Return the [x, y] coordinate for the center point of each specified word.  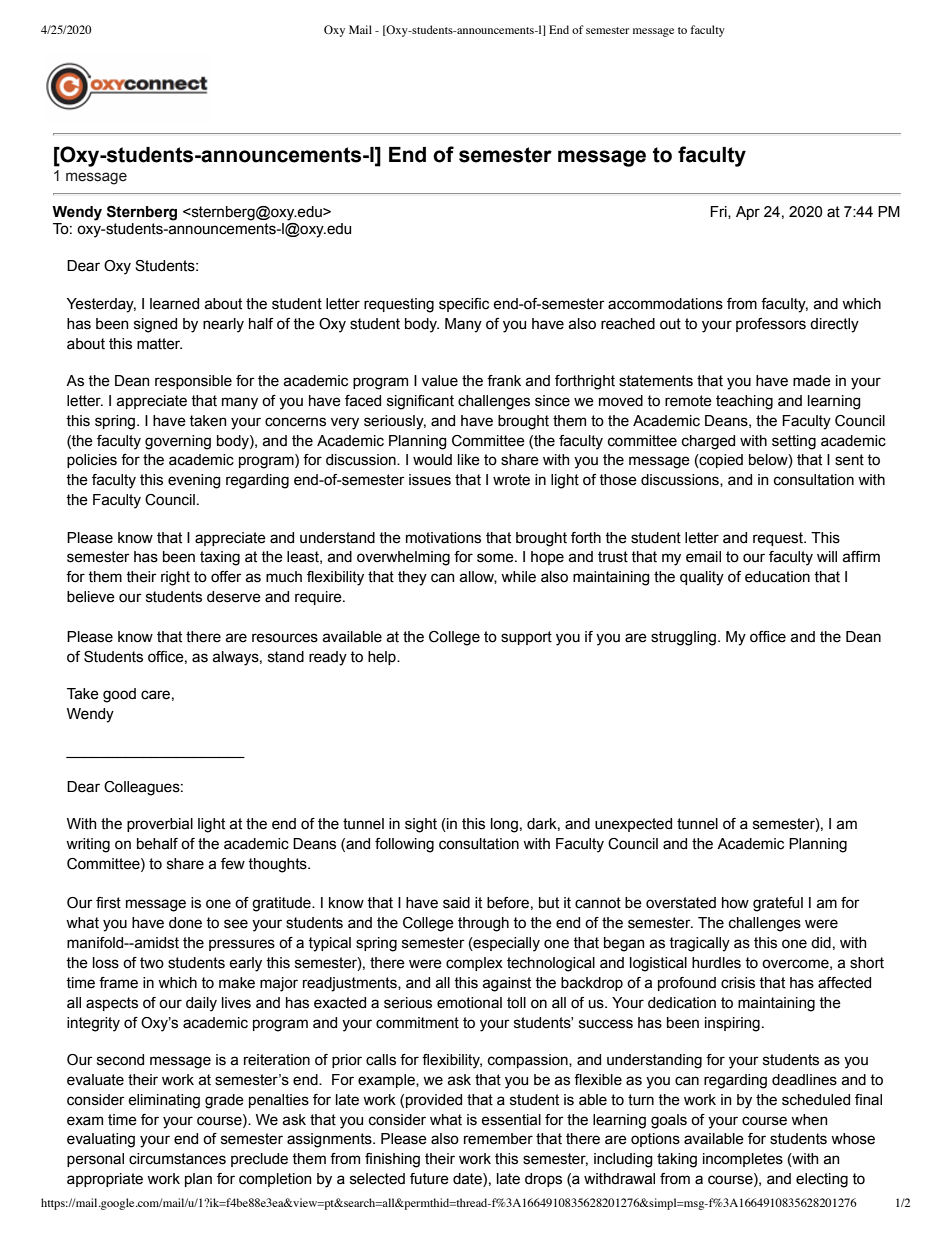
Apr [748, 213]
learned [174, 304]
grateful [778, 904]
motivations [443, 538]
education [777, 577]
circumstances [177, 1159]
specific [464, 305]
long [504, 825]
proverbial [160, 825]
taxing [220, 558]
